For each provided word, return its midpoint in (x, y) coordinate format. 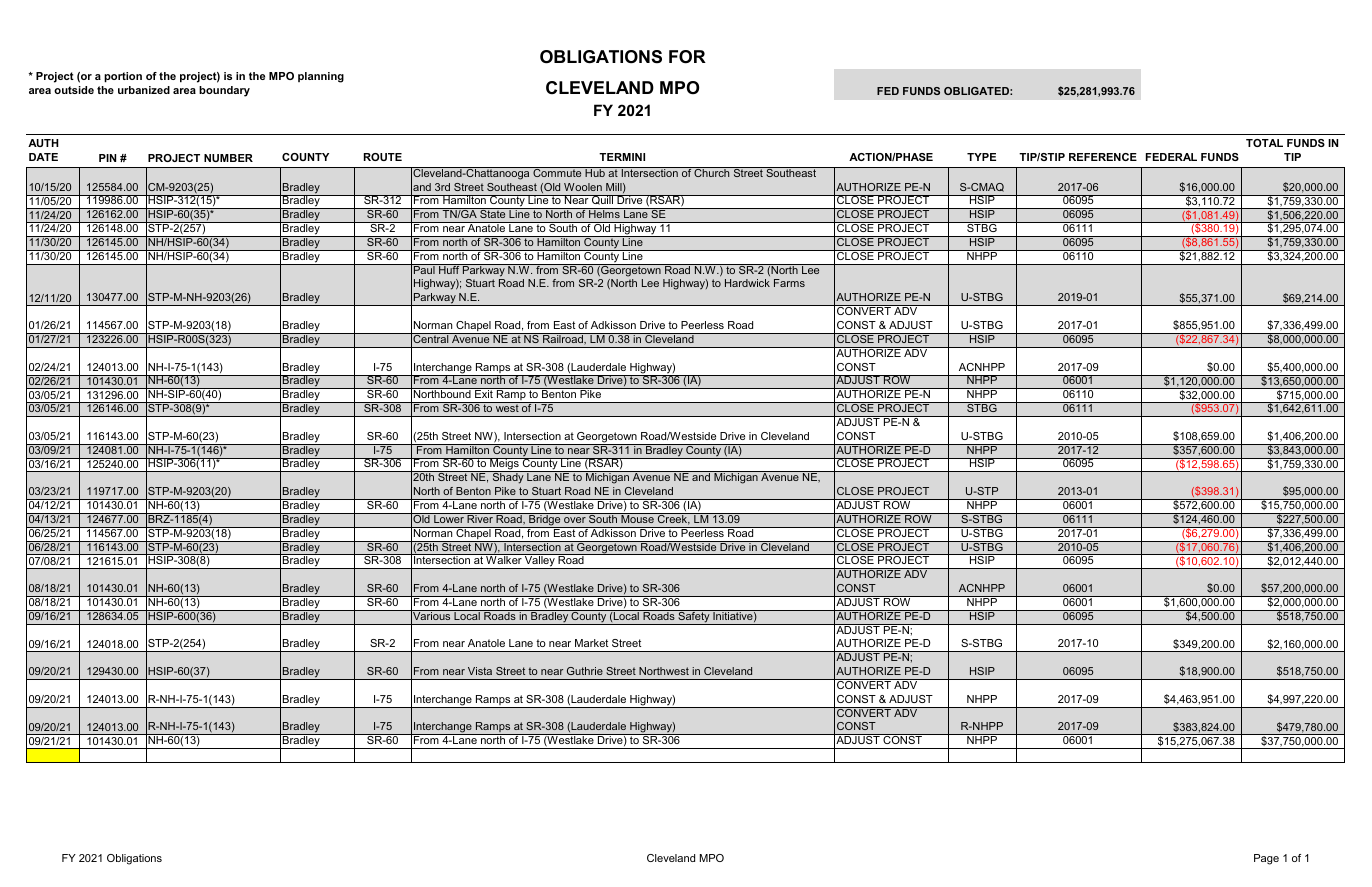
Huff (449, 269)
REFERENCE (1103, 157)
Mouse (637, 518)
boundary (224, 91)
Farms (789, 283)
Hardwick (747, 283)
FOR (687, 57)
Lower (449, 518)
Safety (694, 617)
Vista (480, 671)
